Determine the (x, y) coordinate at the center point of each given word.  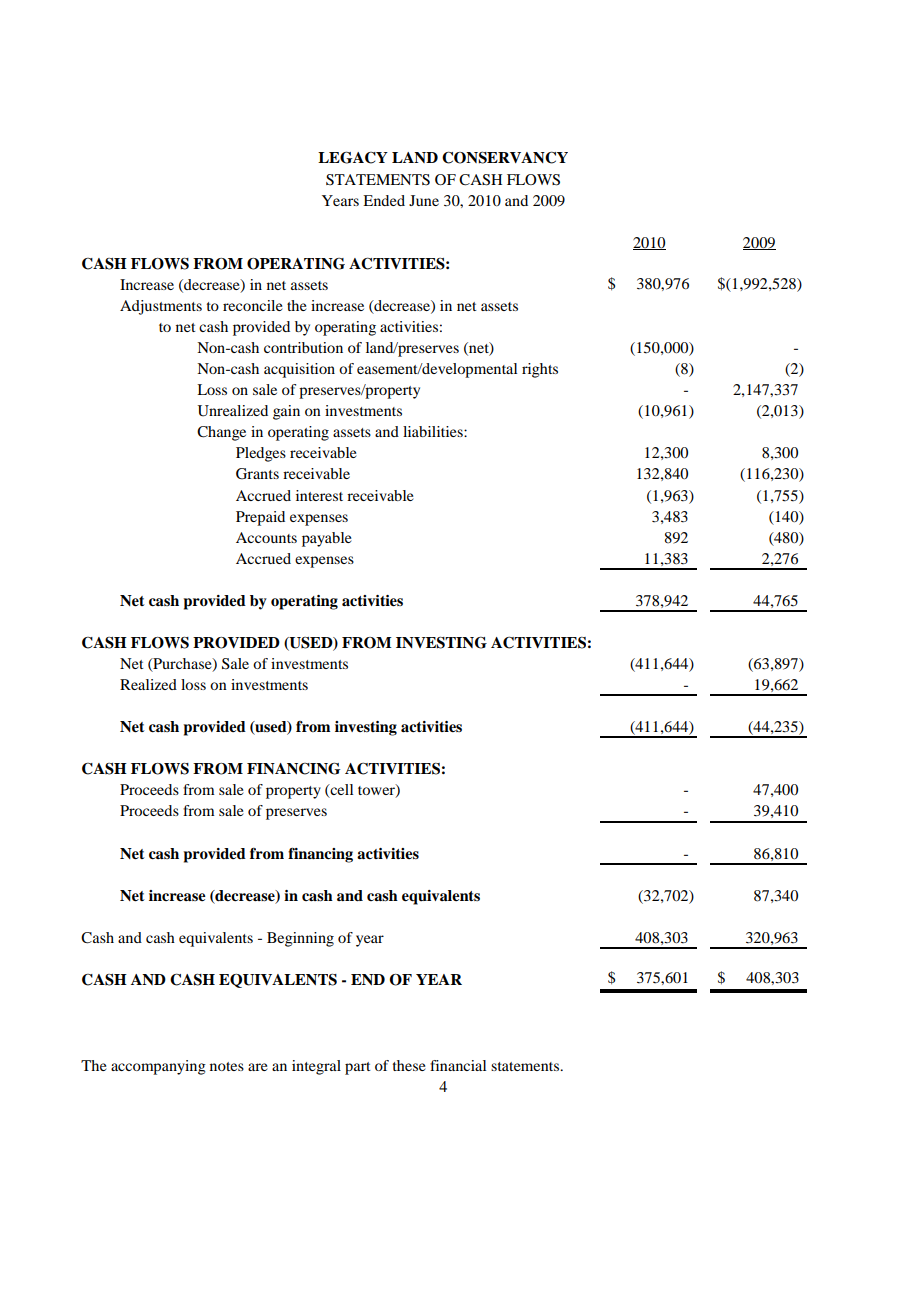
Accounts (266, 537)
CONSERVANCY (505, 157)
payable (327, 539)
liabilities (434, 431)
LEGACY (353, 157)
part (358, 1068)
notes (227, 1066)
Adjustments (161, 307)
